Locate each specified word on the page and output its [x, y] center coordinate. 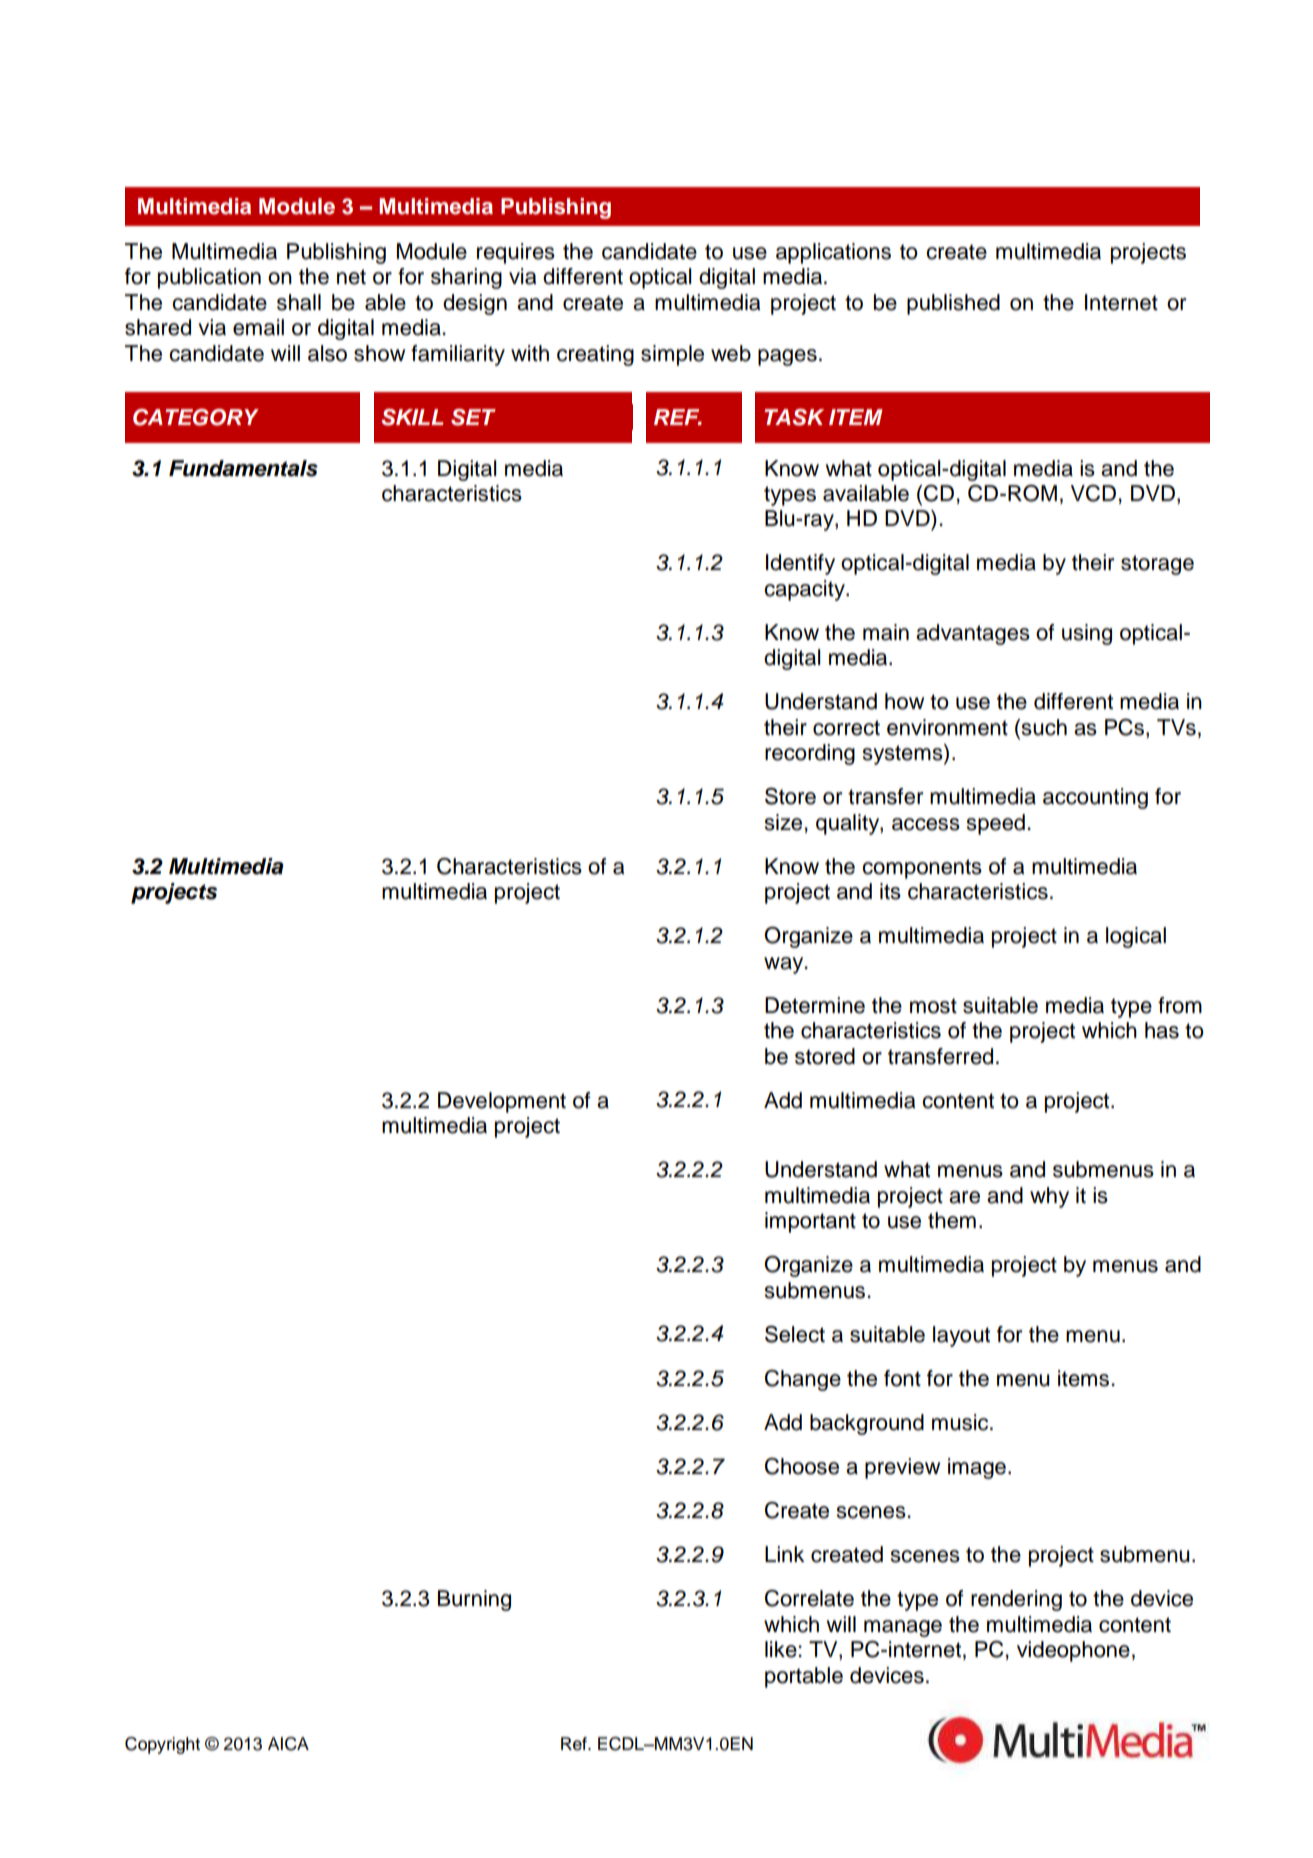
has [1162, 1030]
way [785, 965]
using [1087, 634]
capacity [805, 590]
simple [672, 355]
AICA [288, 1744]
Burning [474, 1600]
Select [795, 1334]
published [953, 304]
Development [502, 1102]
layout [961, 1336]
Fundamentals [243, 468]
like [782, 1649]
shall [299, 302]
